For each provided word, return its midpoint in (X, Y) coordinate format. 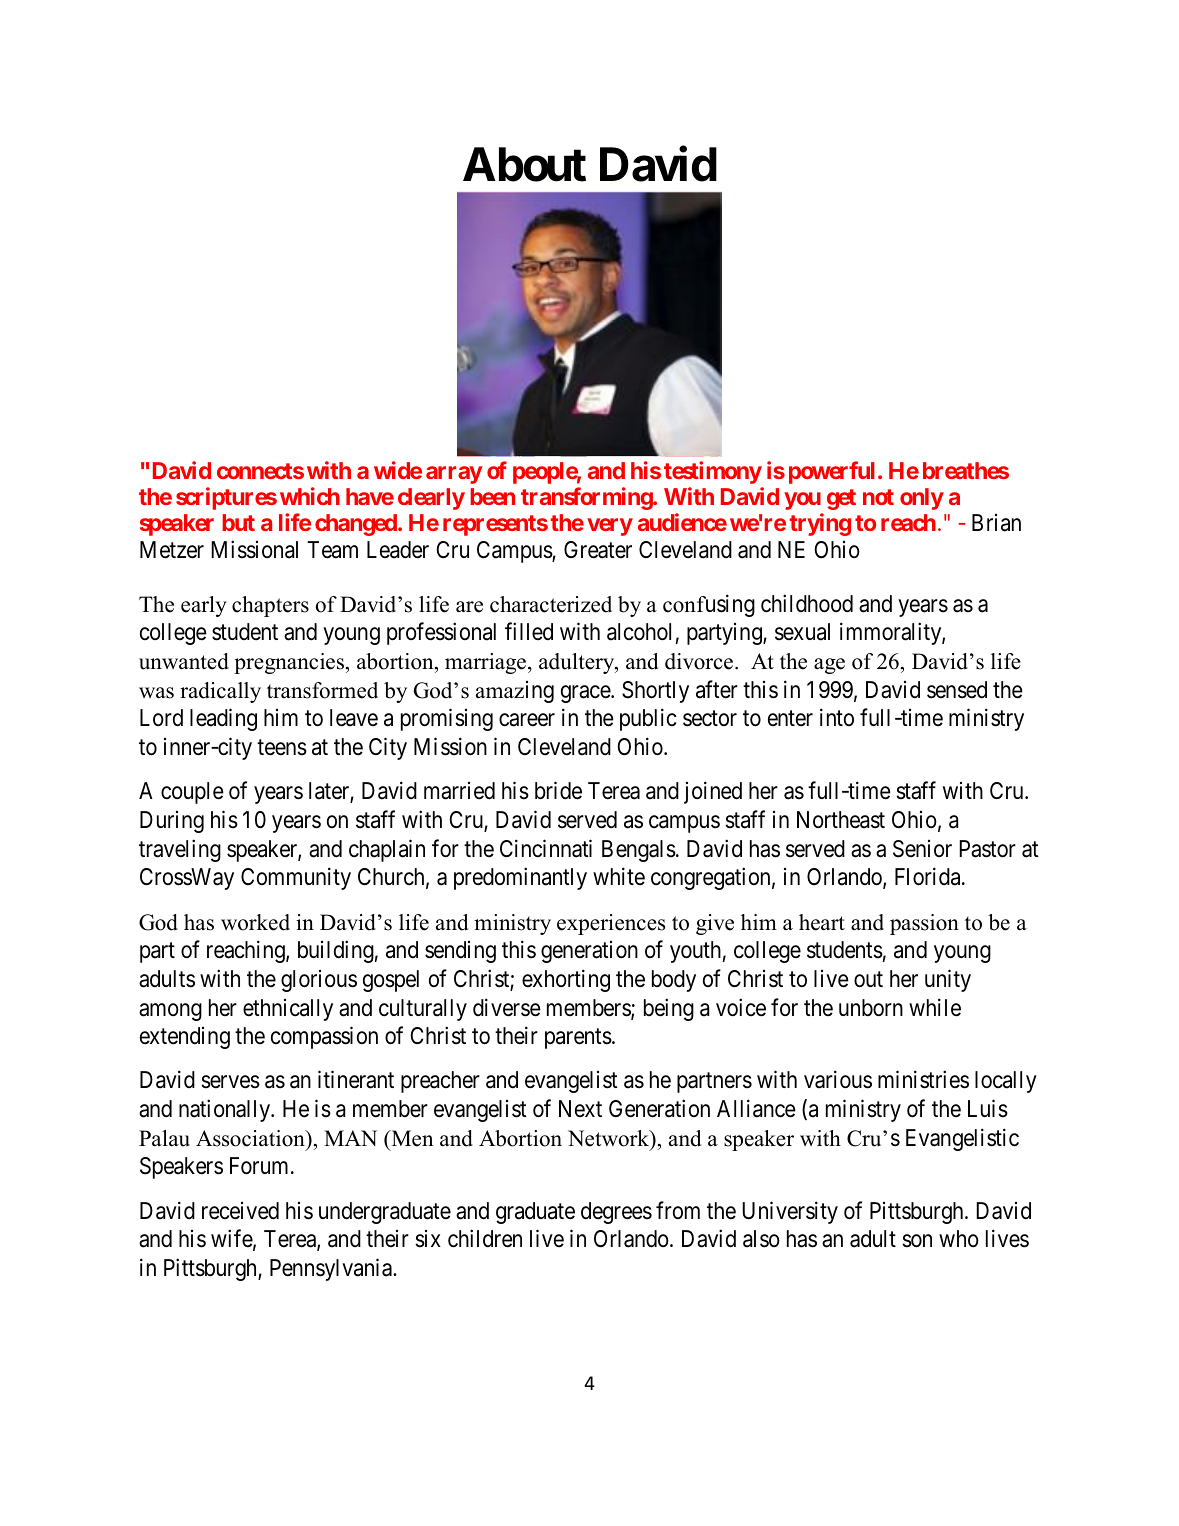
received (240, 1211)
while (935, 1007)
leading (223, 720)
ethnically (288, 1010)
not (878, 497)
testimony (713, 472)
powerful (832, 472)
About (524, 164)
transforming (587, 498)
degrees (616, 1213)
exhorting (566, 980)
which (310, 496)
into (837, 717)
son (917, 1241)
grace (586, 694)
